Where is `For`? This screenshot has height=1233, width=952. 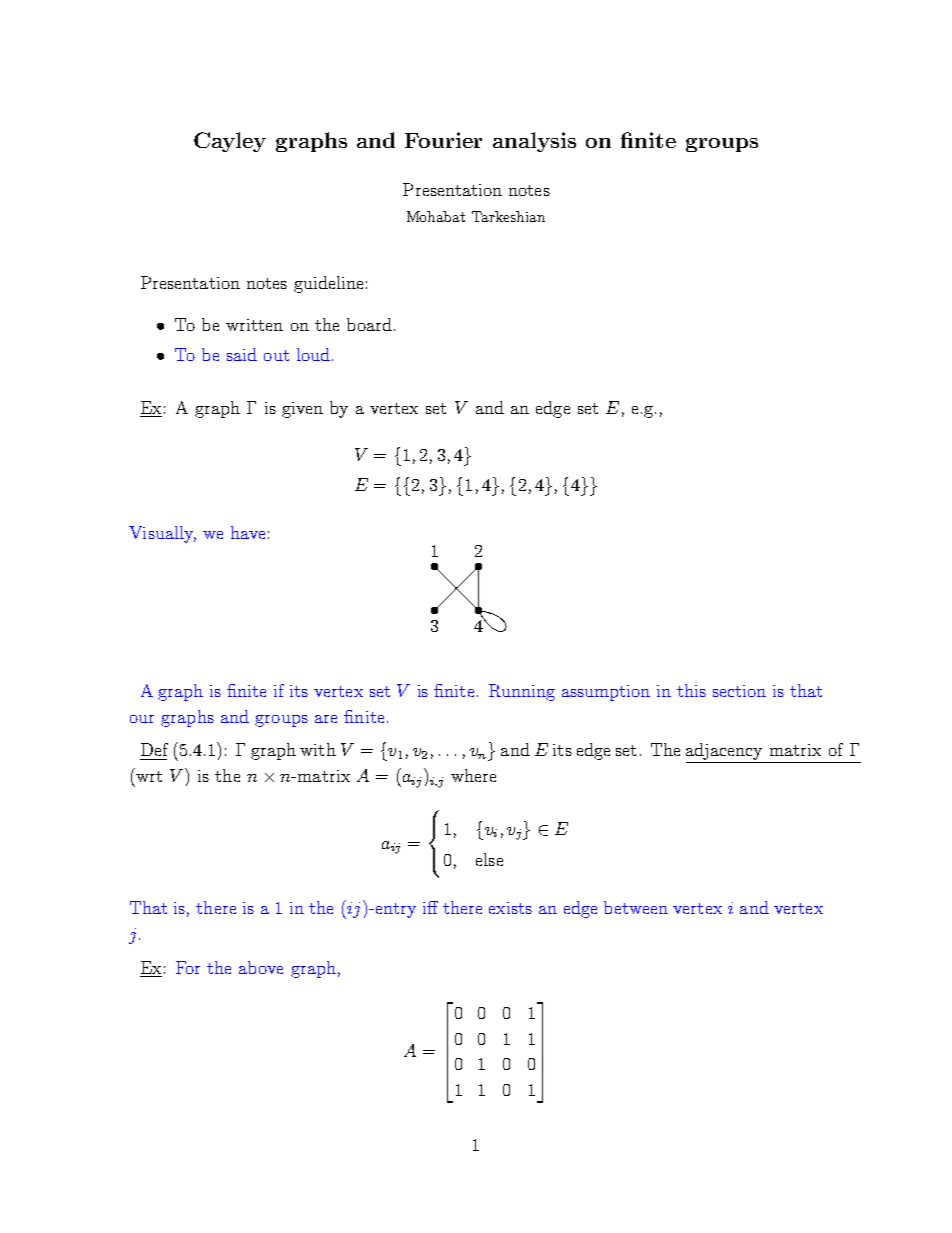
For is located at coordinates (188, 967).
